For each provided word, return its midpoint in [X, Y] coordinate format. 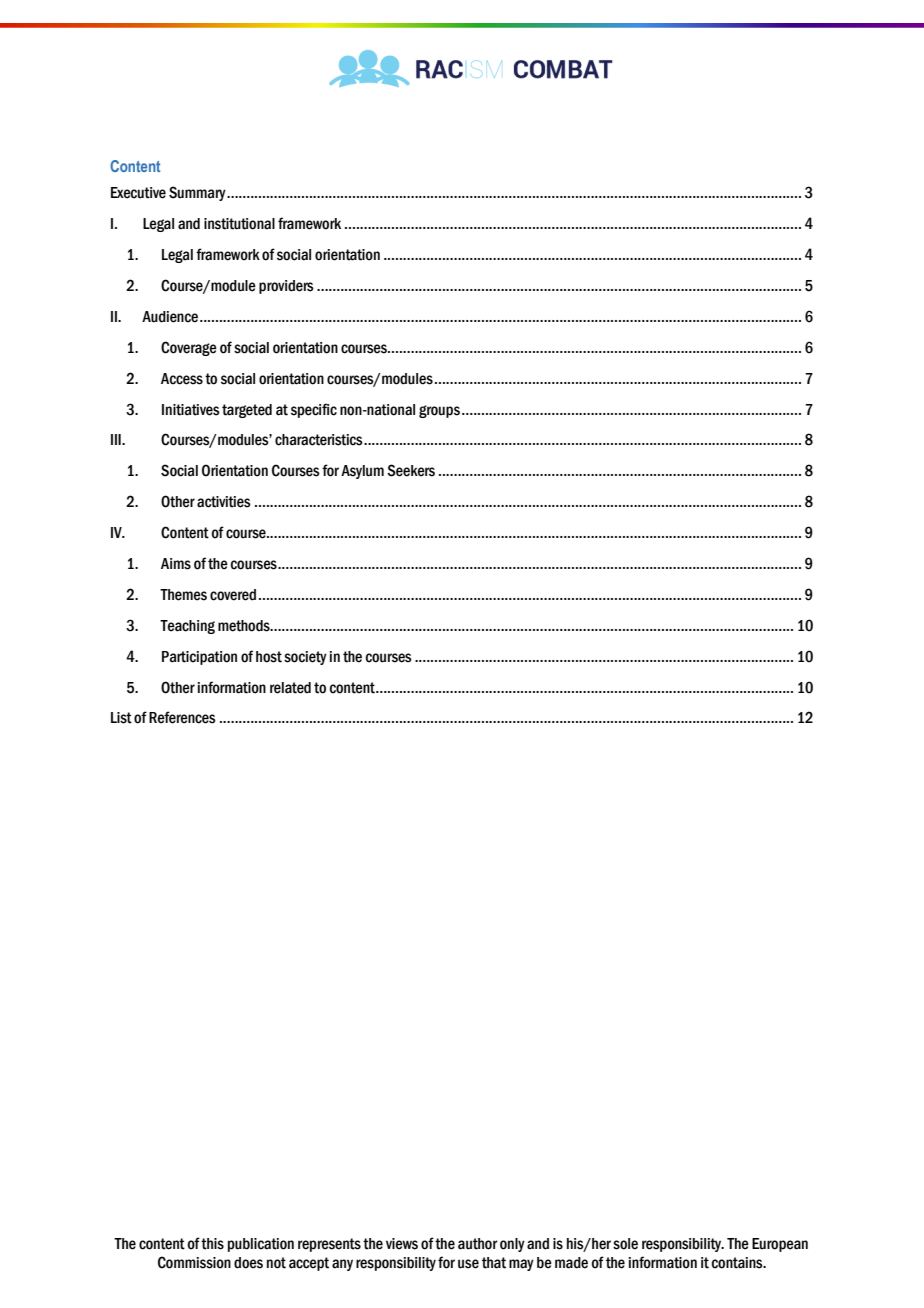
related [290, 688]
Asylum [362, 472]
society [305, 658]
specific [314, 410]
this [212, 1244]
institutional [239, 224]
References [182, 717]
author [478, 1244]
